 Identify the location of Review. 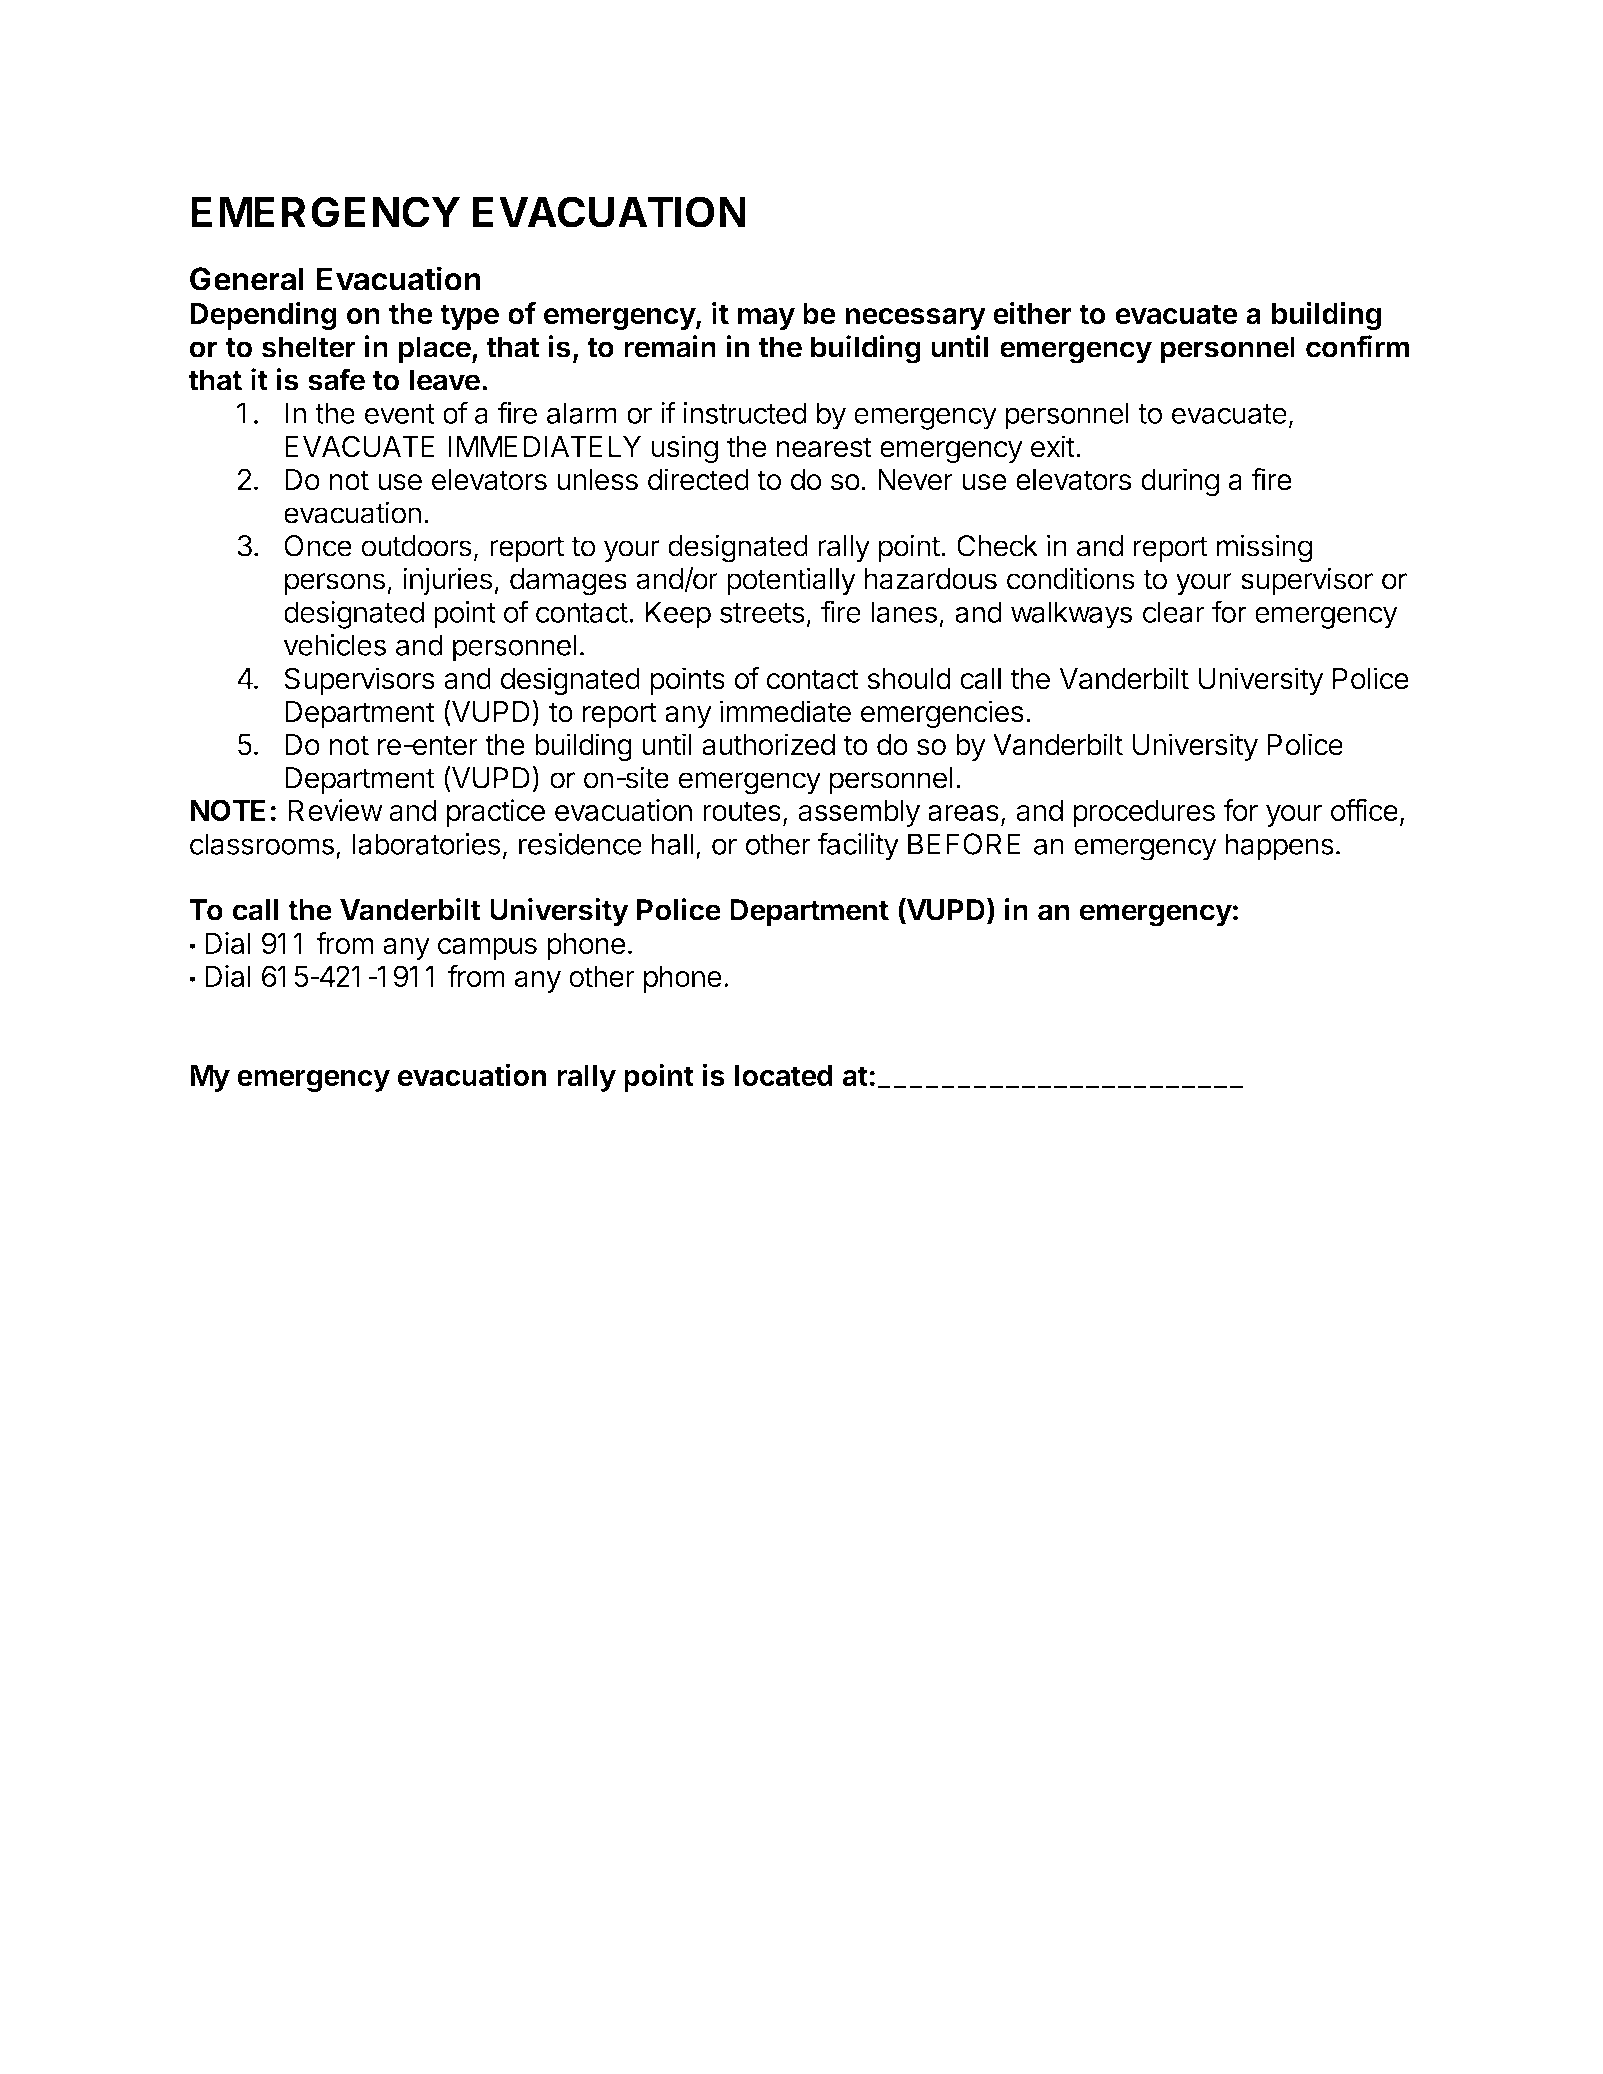
(336, 810).
